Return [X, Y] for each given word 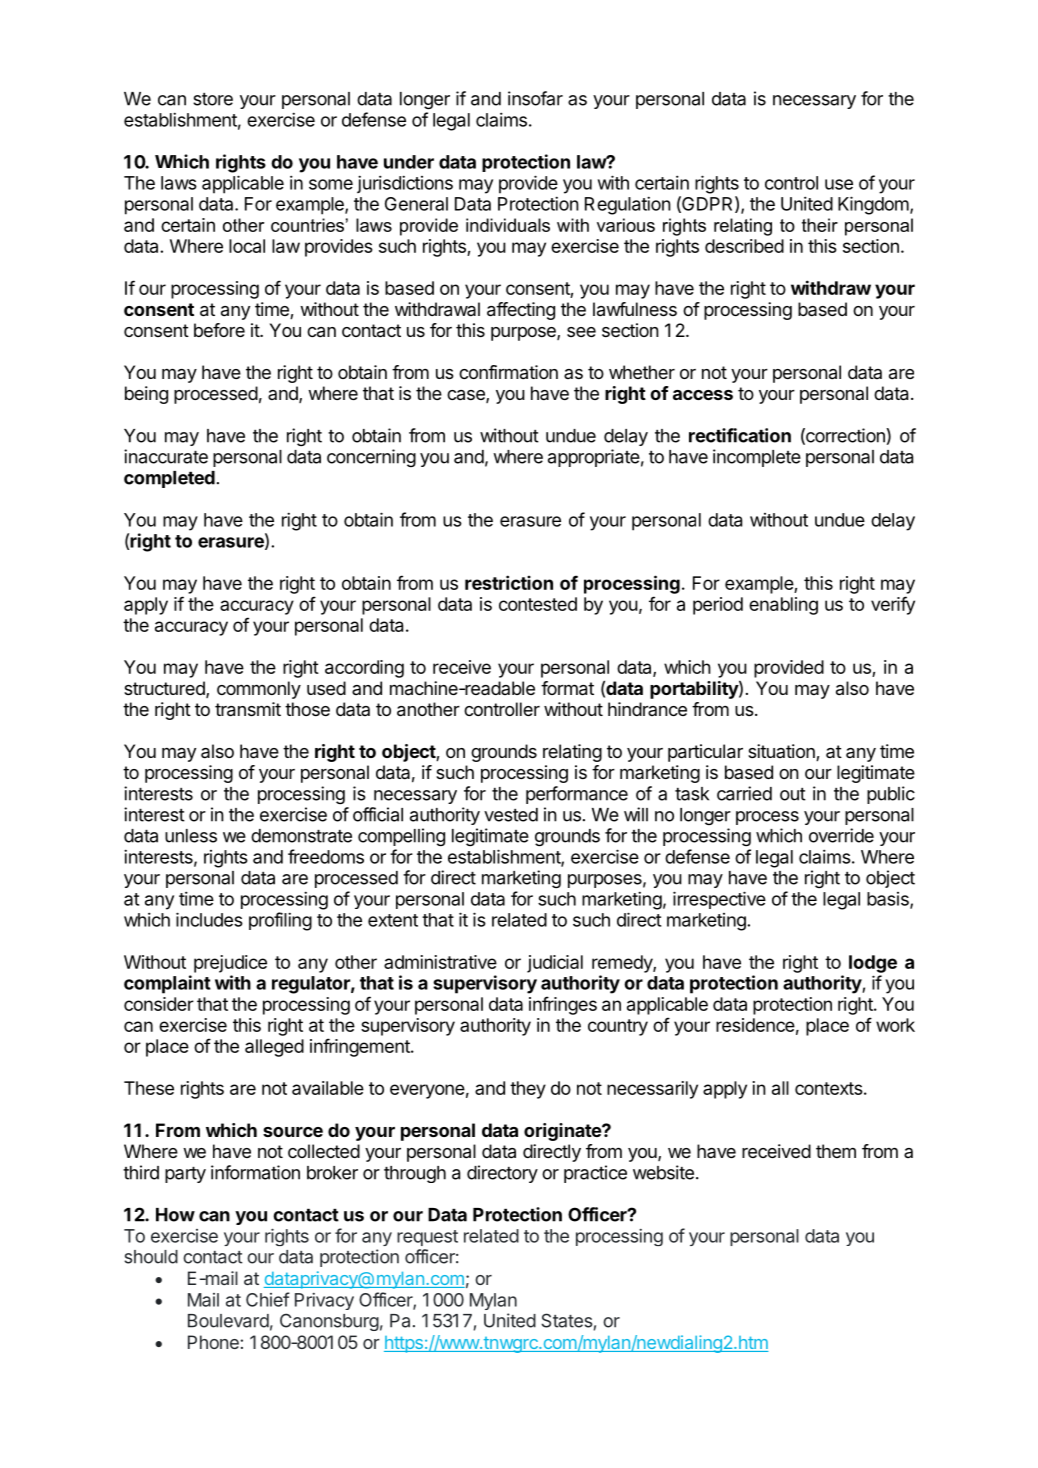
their [820, 225]
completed [169, 479]
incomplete [757, 458]
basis [889, 900]
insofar [535, 98]
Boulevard [228, 1321]
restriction [509, 582]
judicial [555, 964]
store [213, 99]
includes [209, 919]
